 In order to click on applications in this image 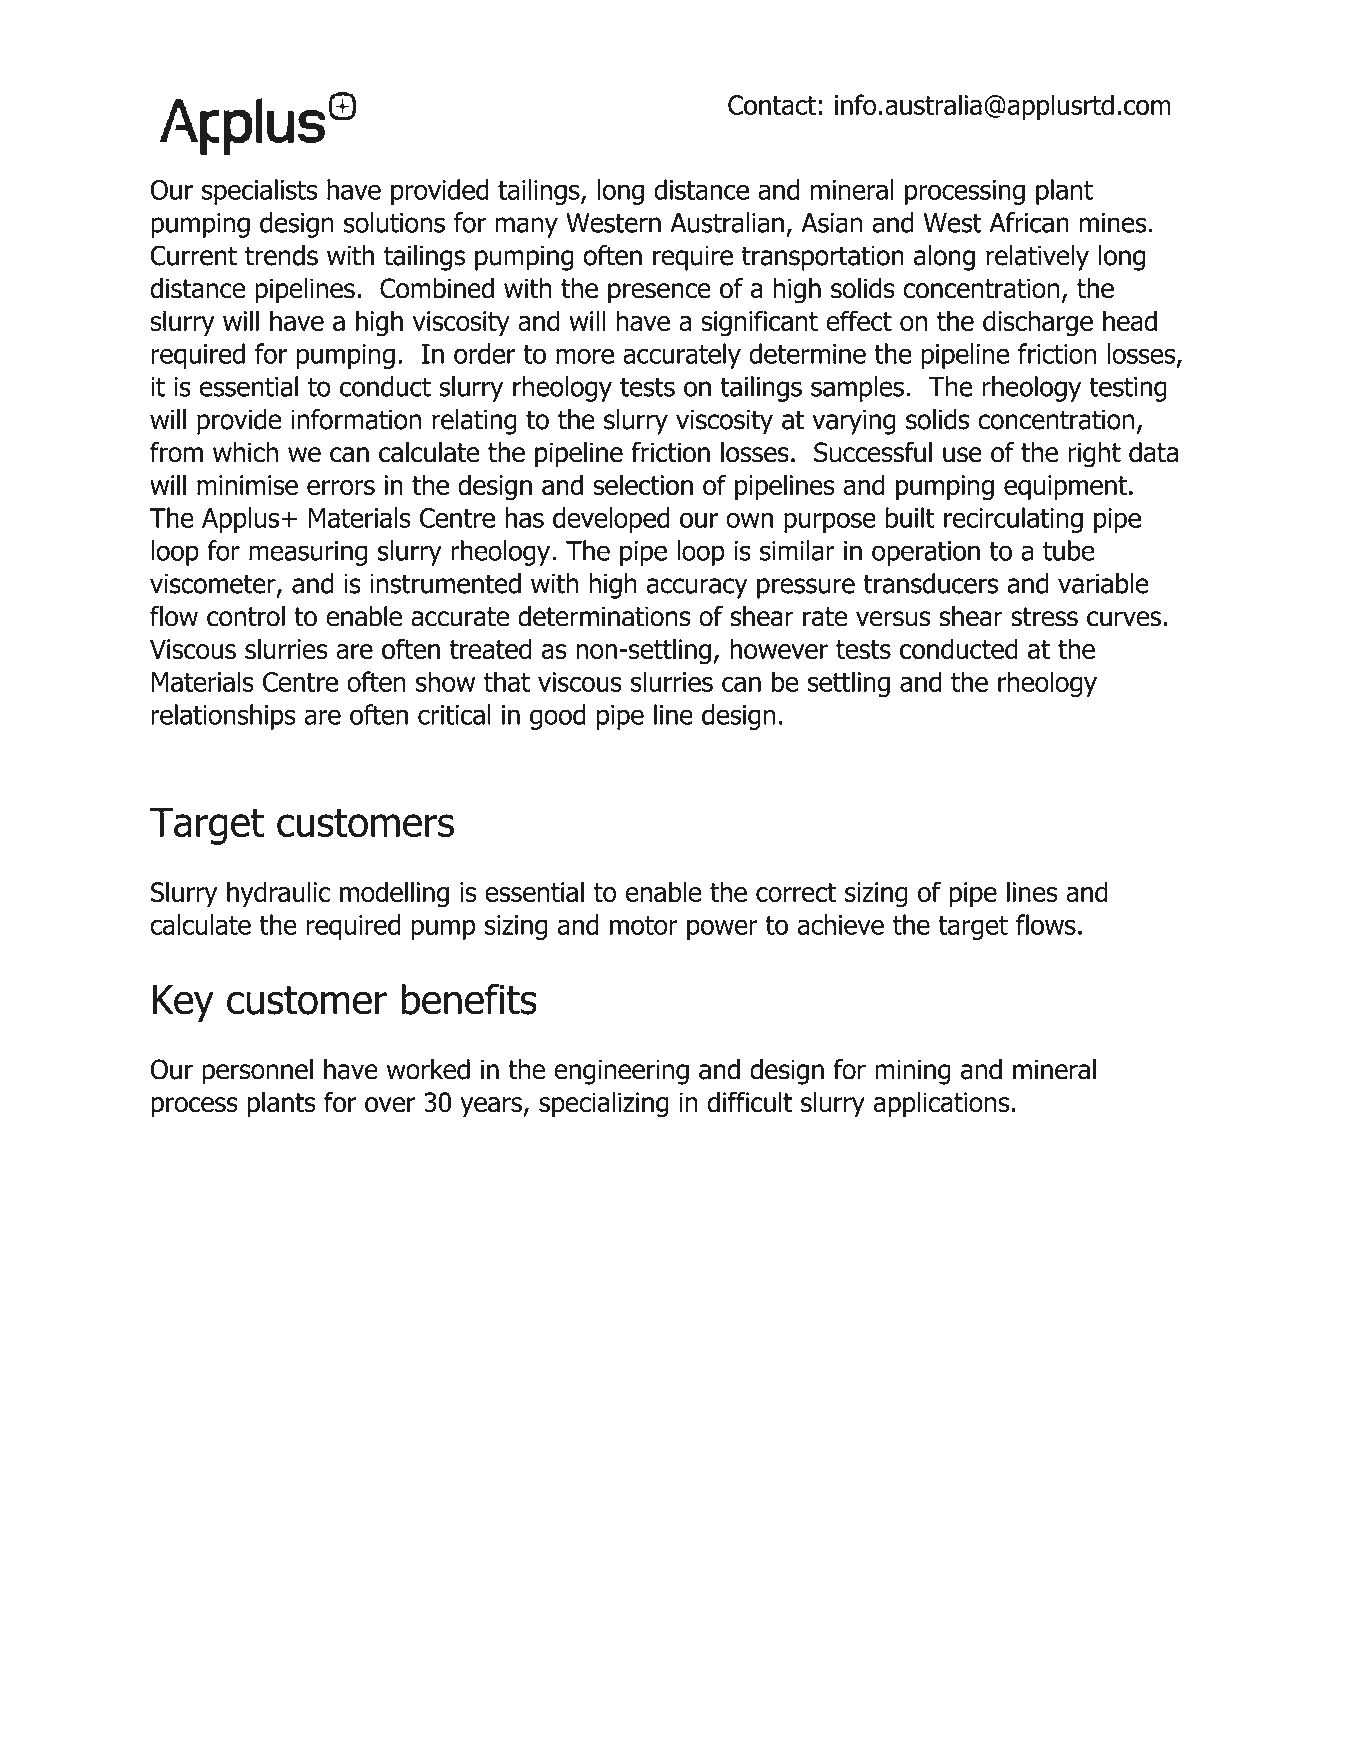, I will do `click(941, 1104)`.
